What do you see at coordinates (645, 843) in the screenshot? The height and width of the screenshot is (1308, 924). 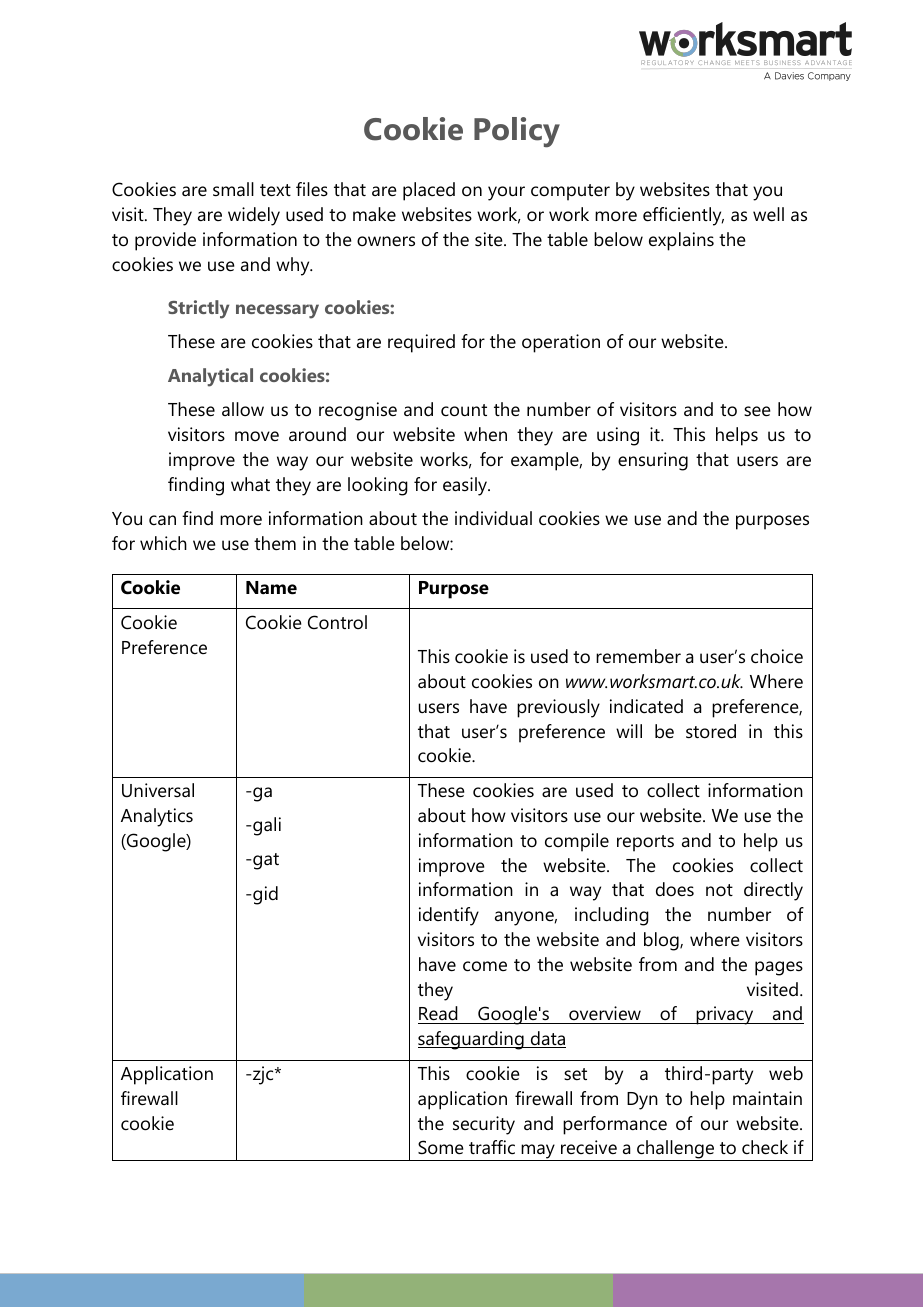 I see `reports` at bounding box center [645, 843].
